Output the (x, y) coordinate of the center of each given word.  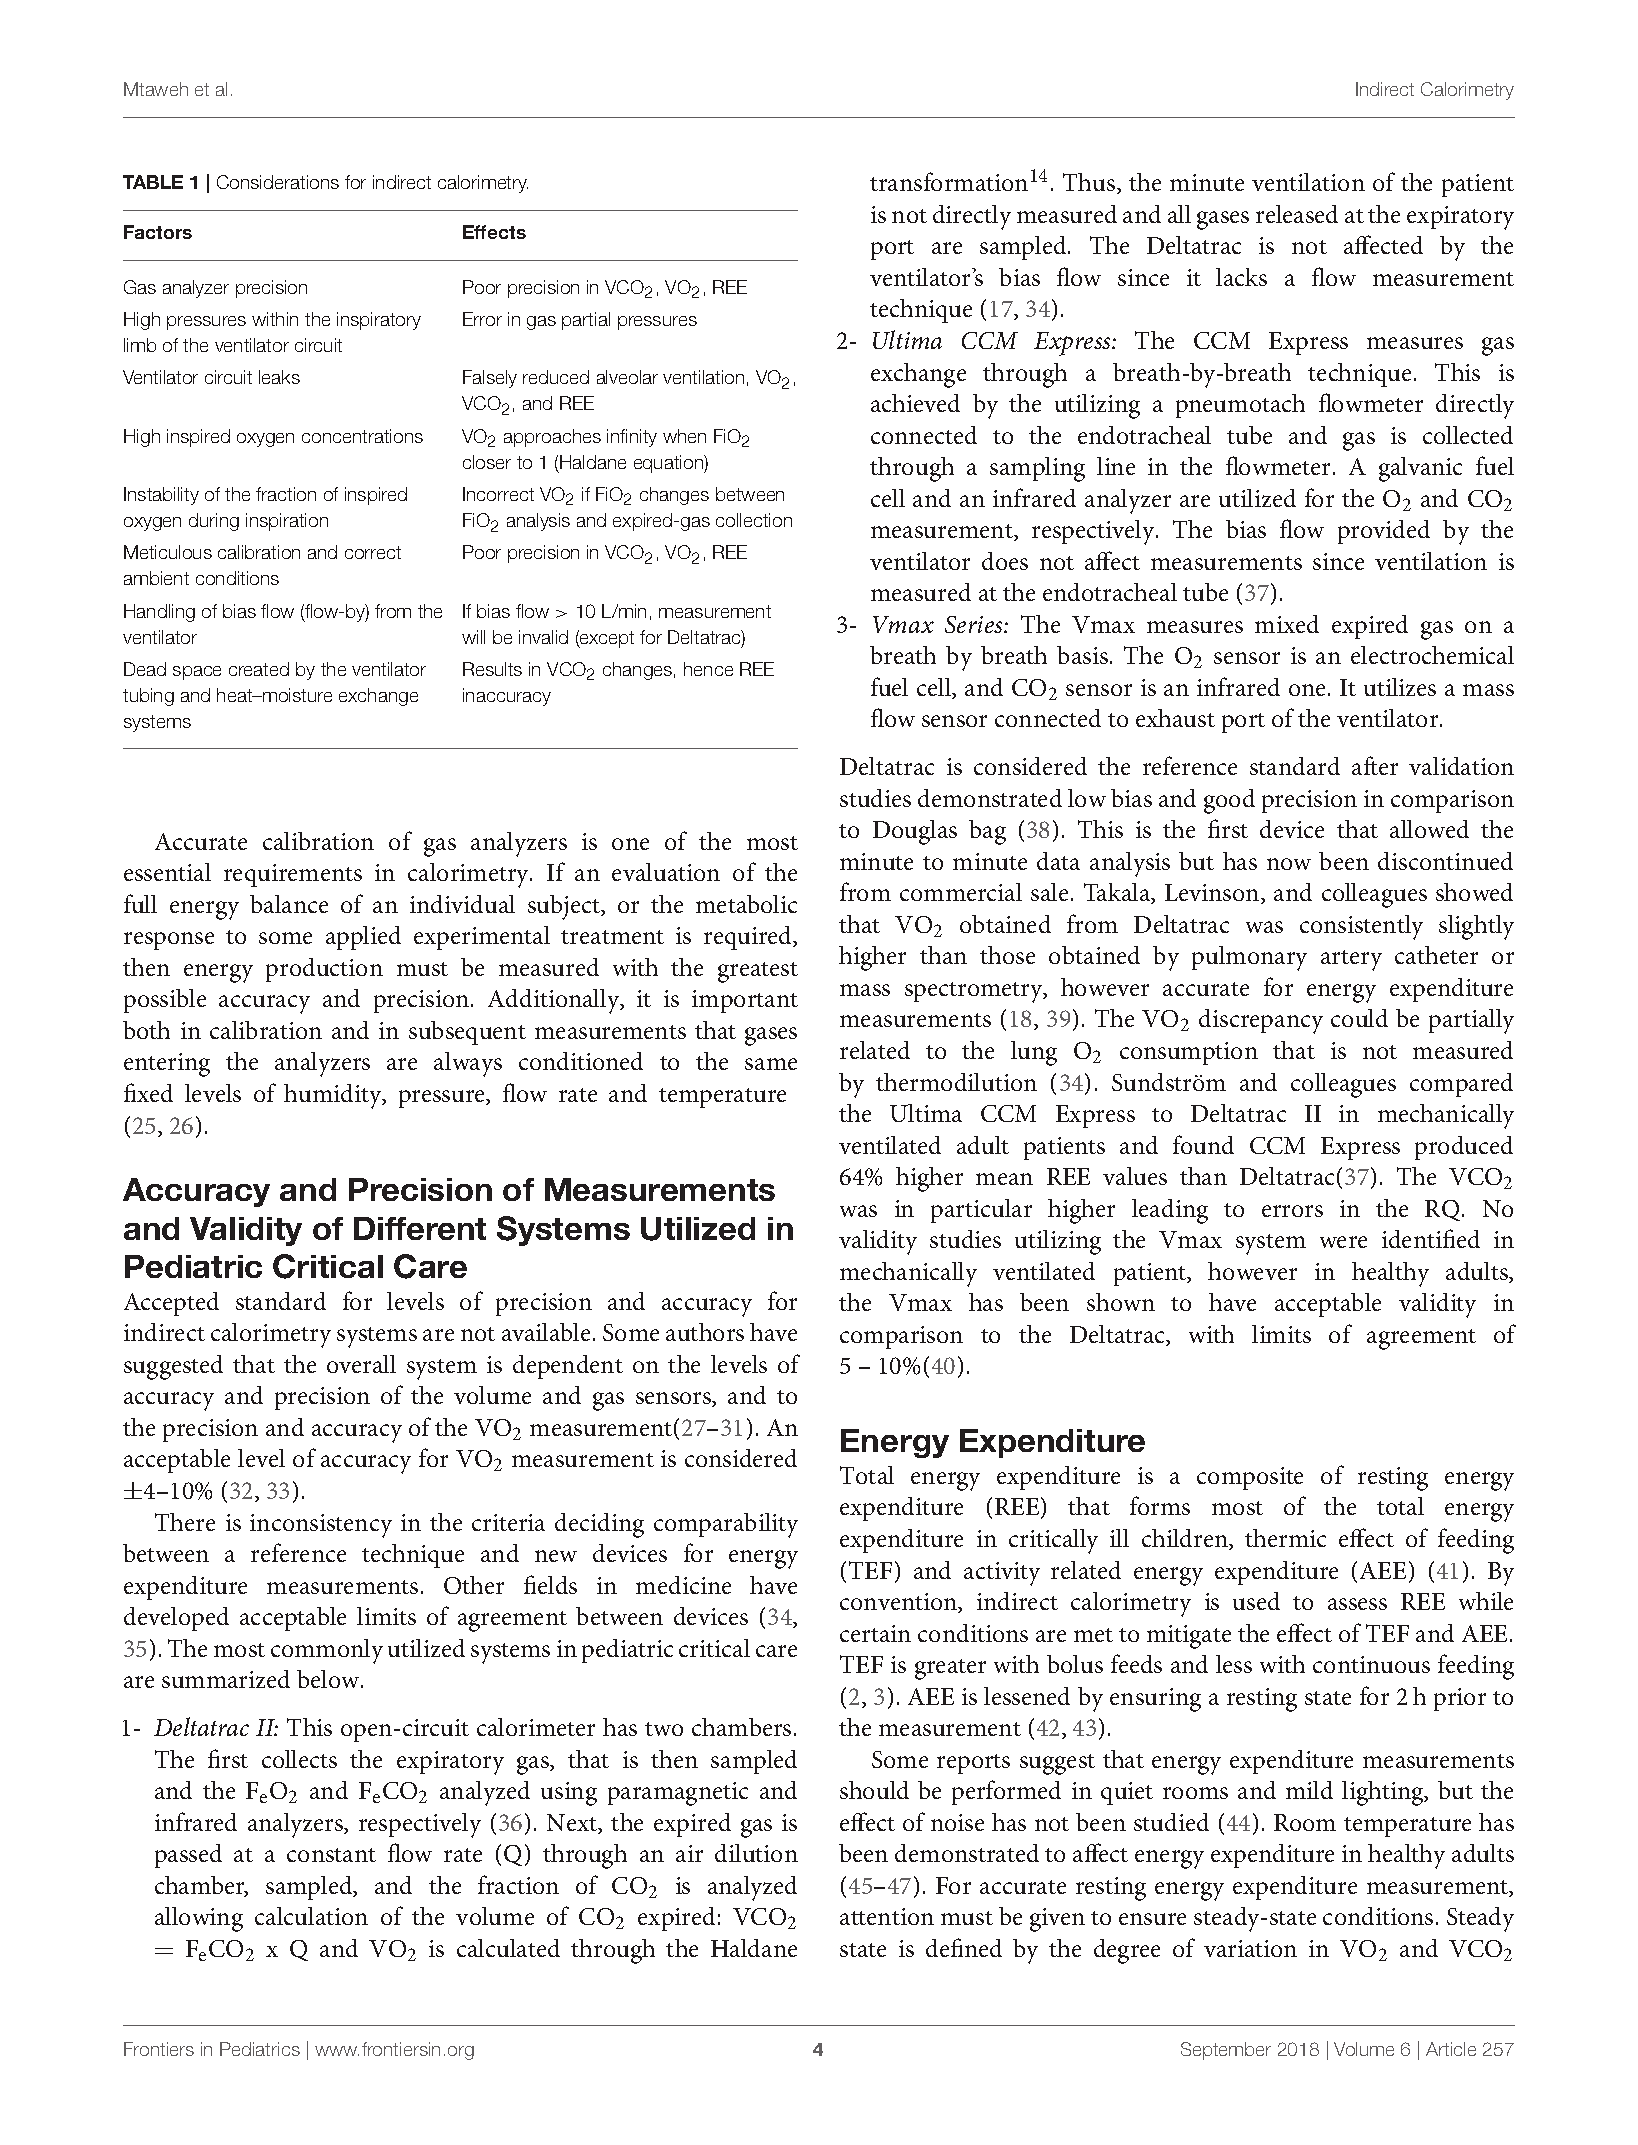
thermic (1285, 1538)
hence (708, 669)
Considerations (278, 182)
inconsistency (321, 1526)
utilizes (1400, 687)
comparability (726, 1525)
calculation (311, 1916)
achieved (915, 403)
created (259, 669)
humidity (334, 1096)
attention (887, 1916)
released (1297, 214)
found (1203, 1144)
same (771, 1064)
